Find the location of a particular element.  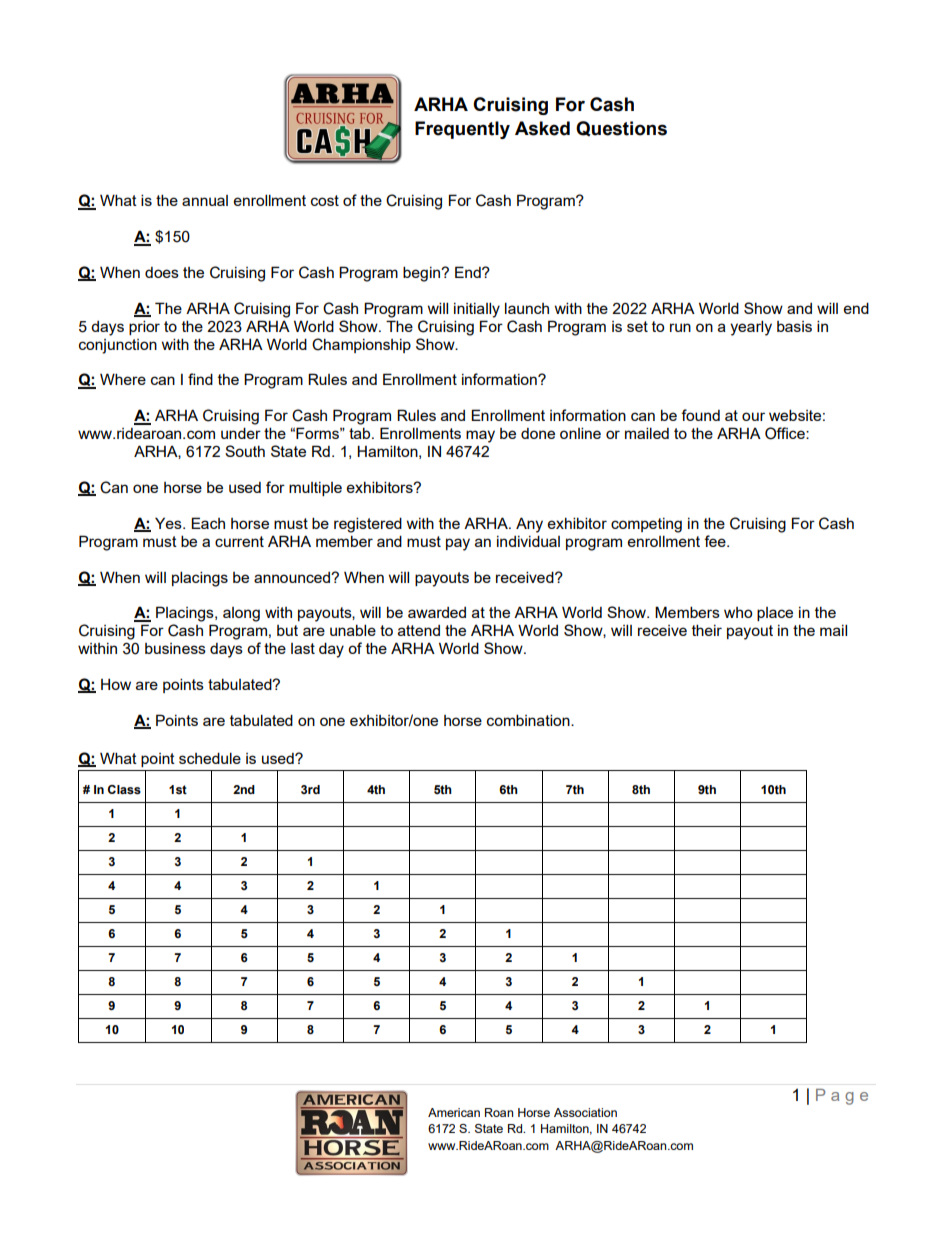

Page is located at coordinates (842, 1097).
